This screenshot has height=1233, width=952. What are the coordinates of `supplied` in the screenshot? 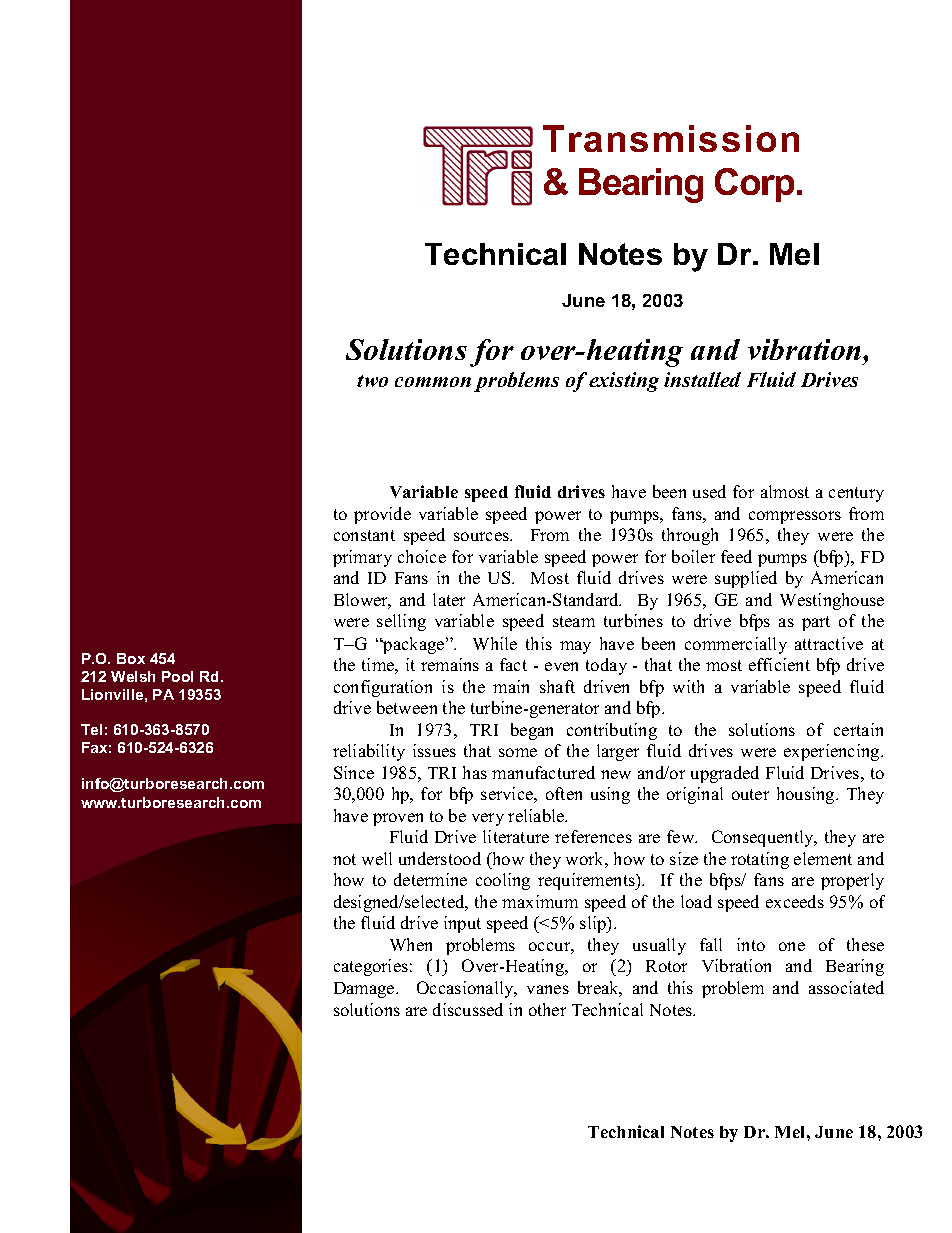 It's located at (746, 579).
